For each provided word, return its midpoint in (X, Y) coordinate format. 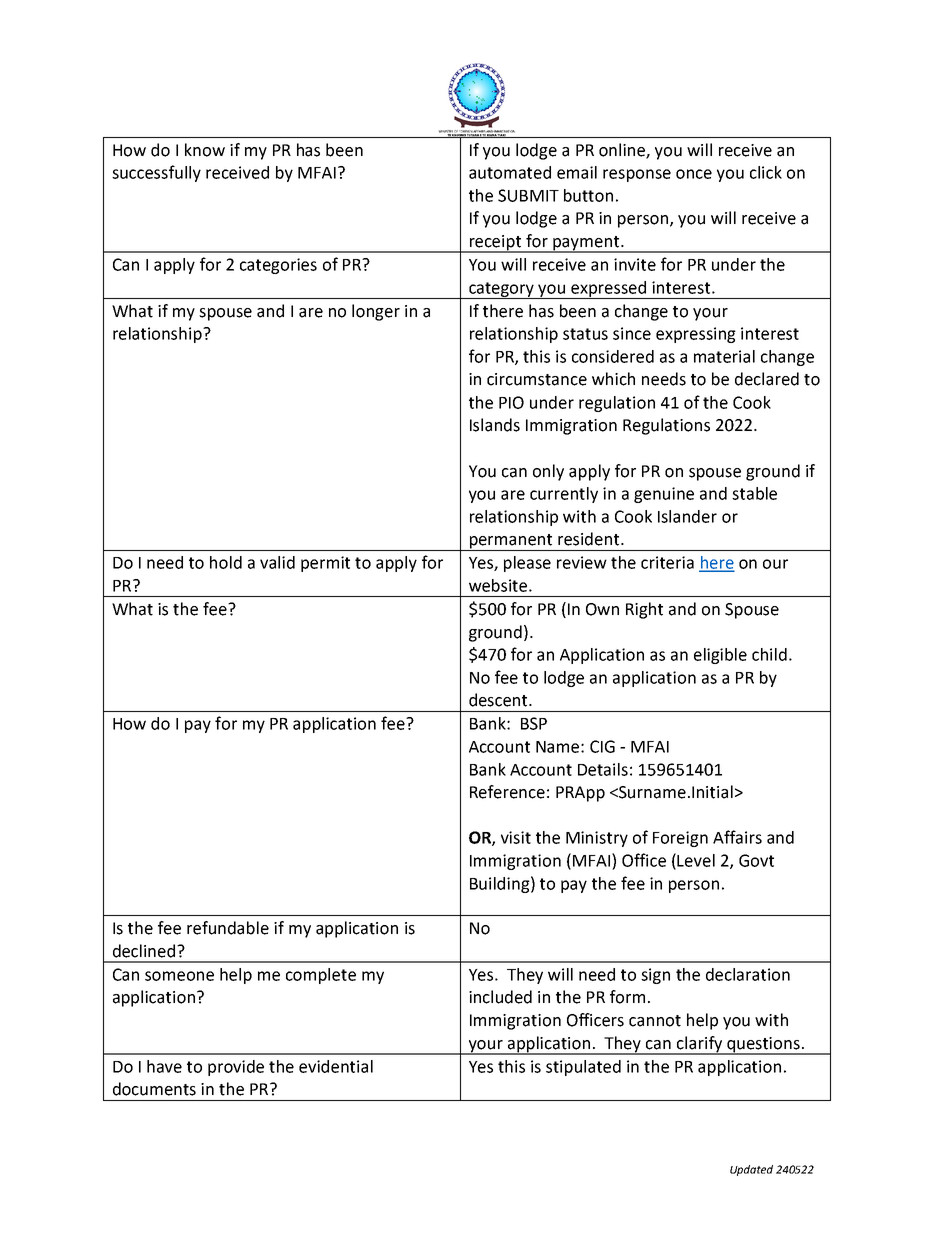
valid (277, 562)
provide (236, 1068)
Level (696, 860)
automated (510, 172)
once (694, 174)
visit (516, 837)
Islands (495, 425)
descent (499, 700)
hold (226, 562)
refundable (228, 928)
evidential (336, 1066)
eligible (720, 656)
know (205, 150)
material (724, 356)
